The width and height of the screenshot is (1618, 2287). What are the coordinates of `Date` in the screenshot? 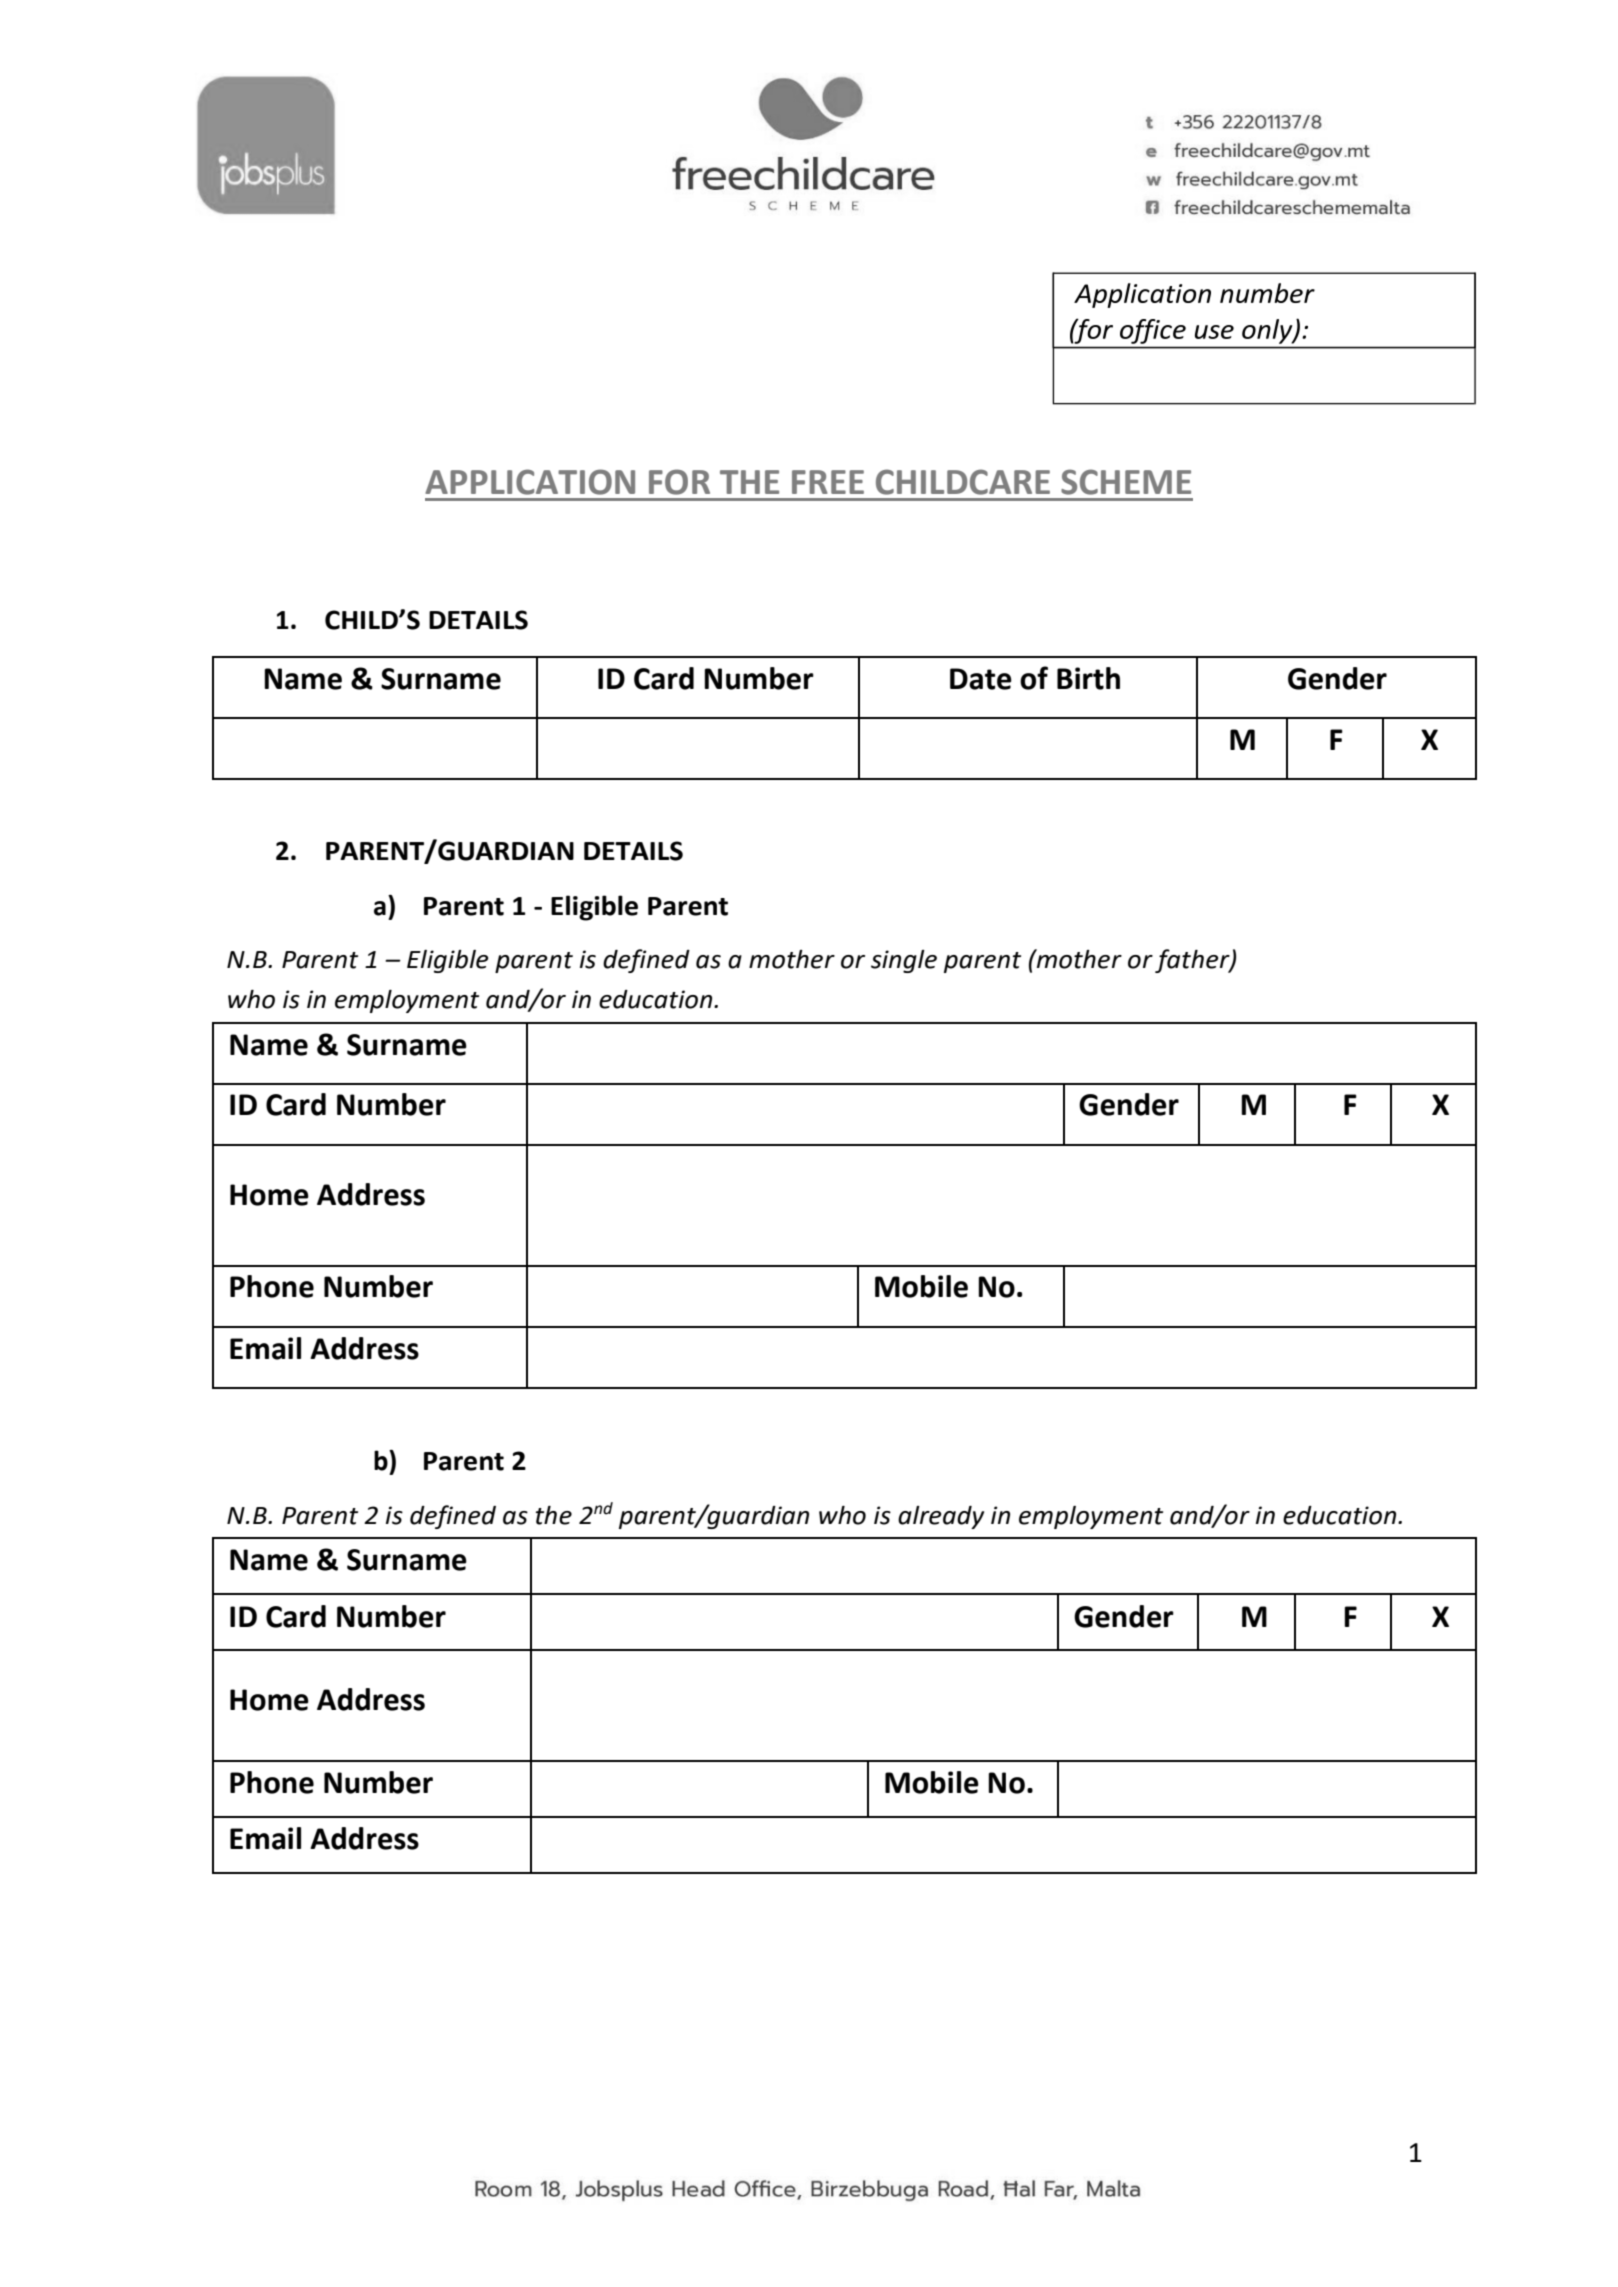 It's located at (981, 679).
